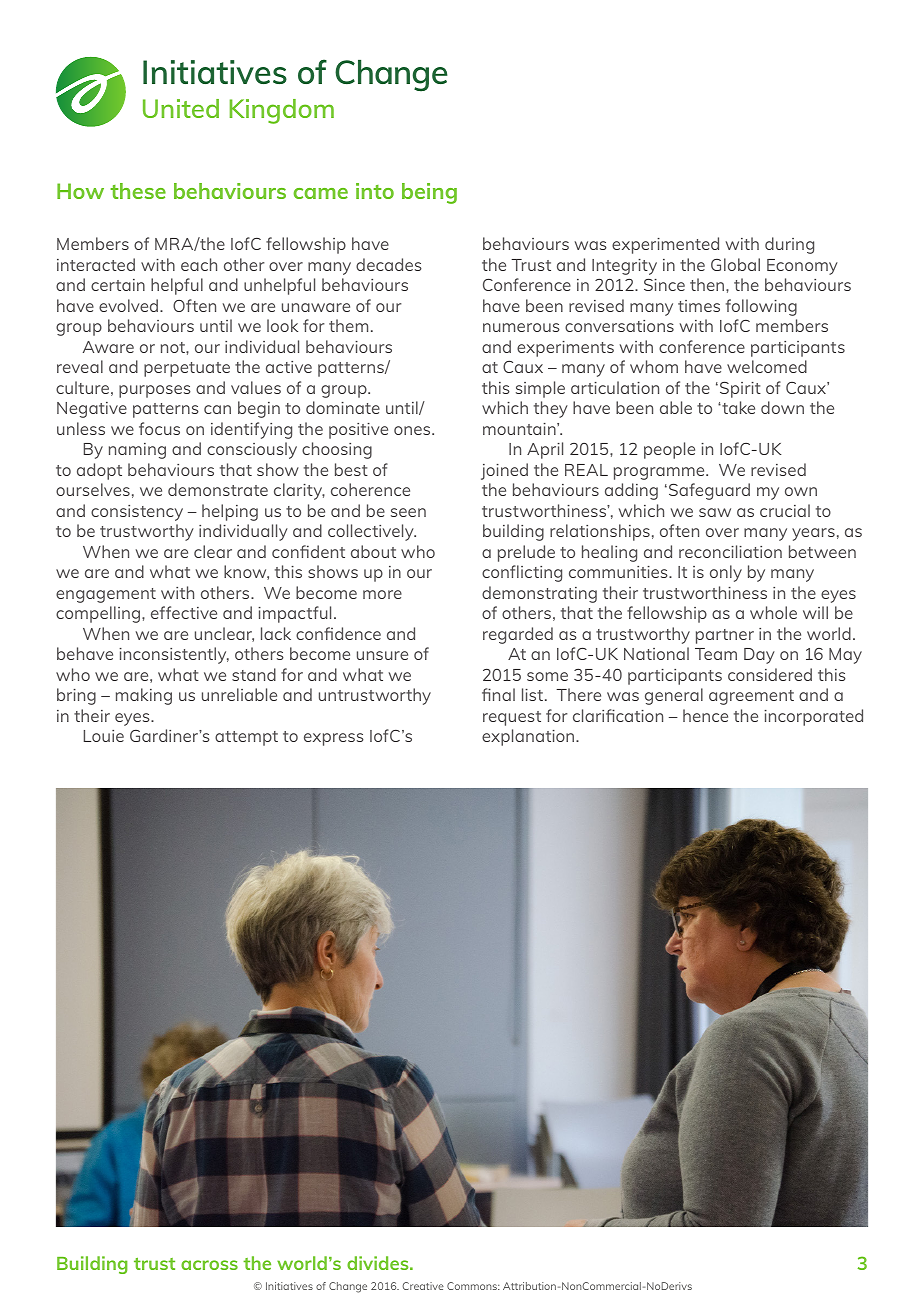 The width and height of the screenshot is (924, 1308). I want to click on attempt, so click(246, 738).
